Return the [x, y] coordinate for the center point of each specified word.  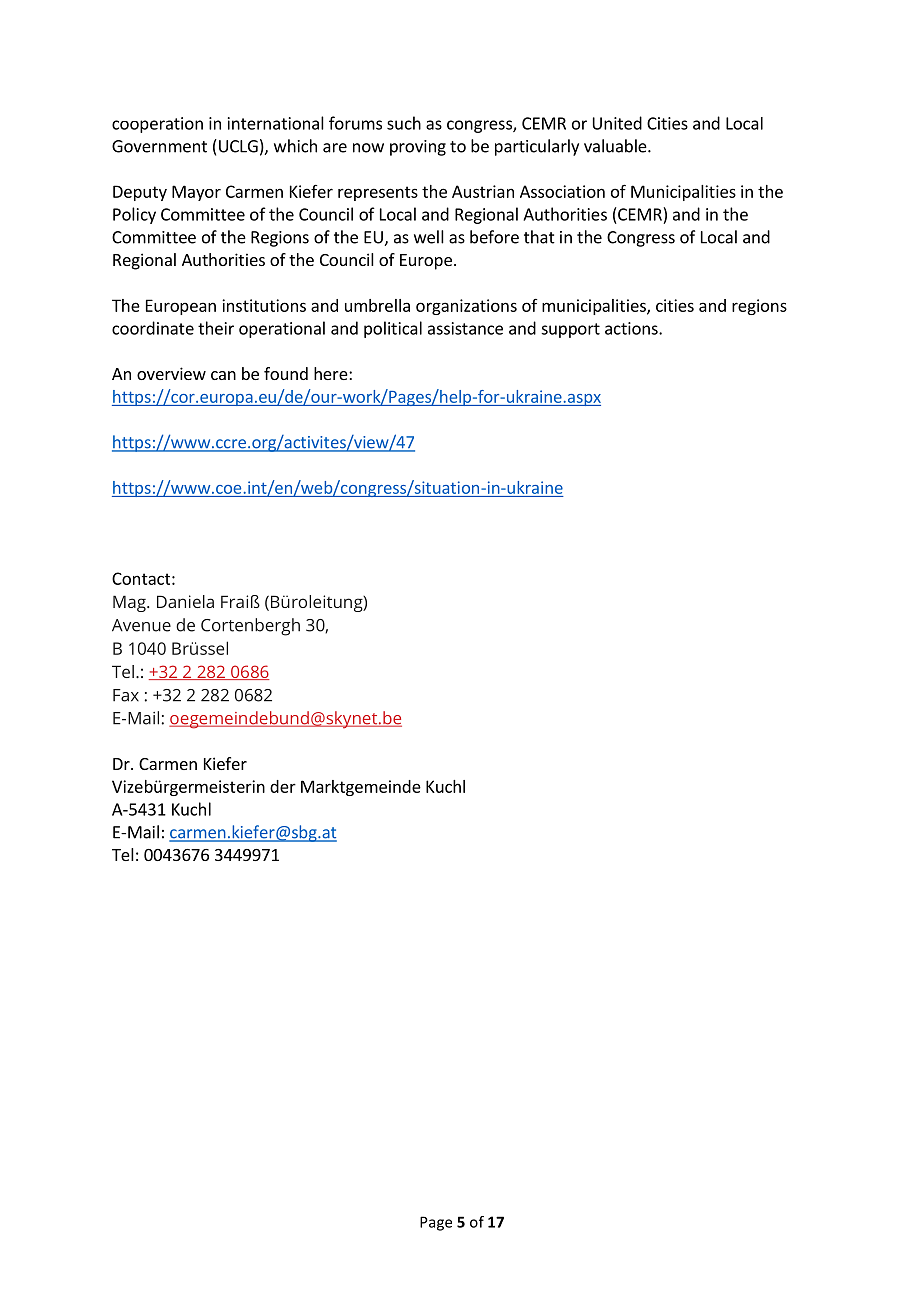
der [283, 786]
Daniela [185, 601]
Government [159, 146]
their [216, 328]
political [393, 329]
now [368, 148]
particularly [537, 147]
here [331, 373]
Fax [126, 695]
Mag [130, 603]
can [223, 375]
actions [632, 328]
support [570, 330]
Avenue [141, 625]
